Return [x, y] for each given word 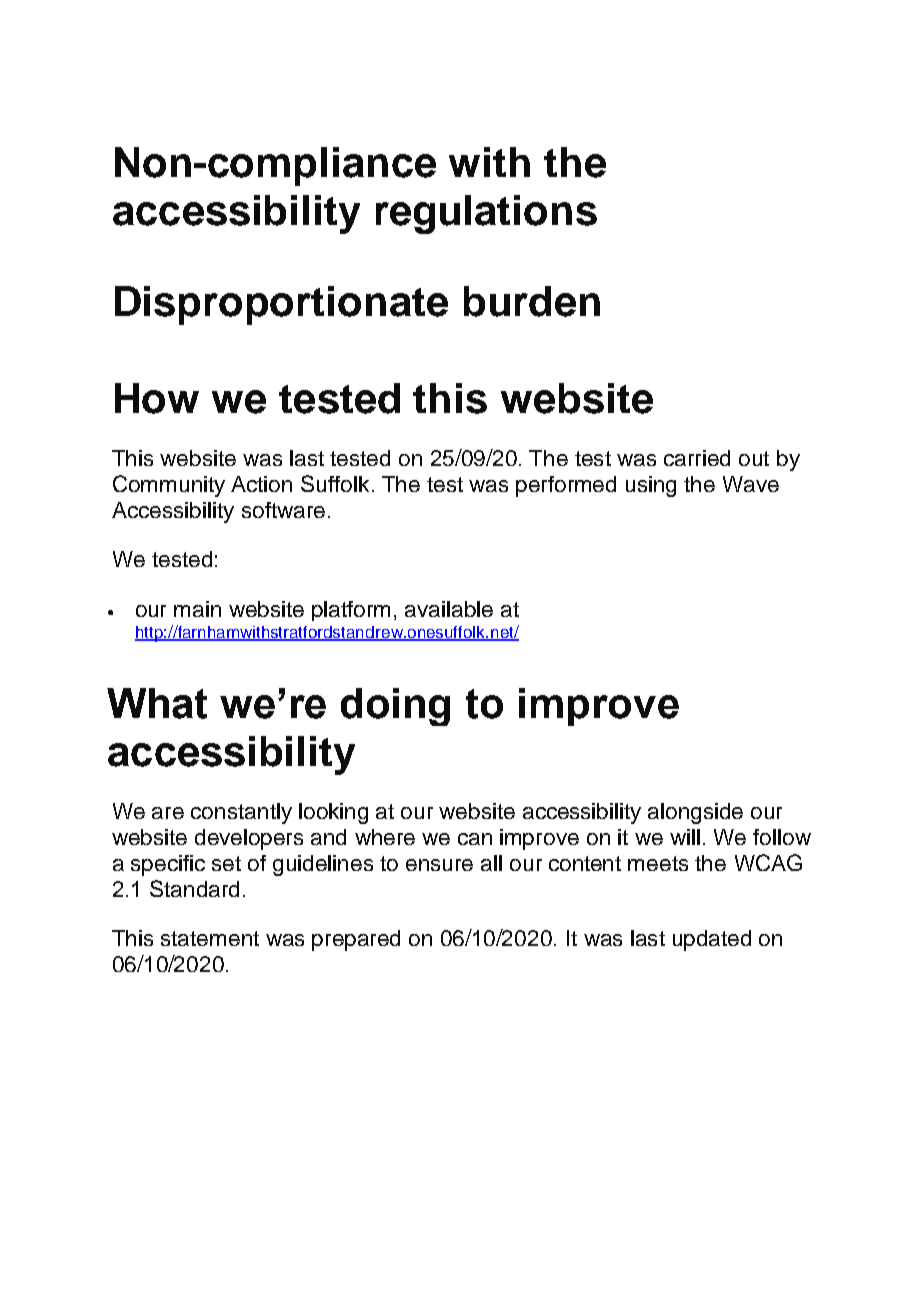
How [157, 398]
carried [697, 458]
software [283, 510]
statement [210, 938]
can [475, 839]
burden [532, 301]
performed [566, 486]
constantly [241, 813]
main [197, 609]
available [449, 609]
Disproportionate [281, 305]
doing [395, 707]
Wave [751, 484]
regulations [486, 214]
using [651, 486]
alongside [695, 813]
